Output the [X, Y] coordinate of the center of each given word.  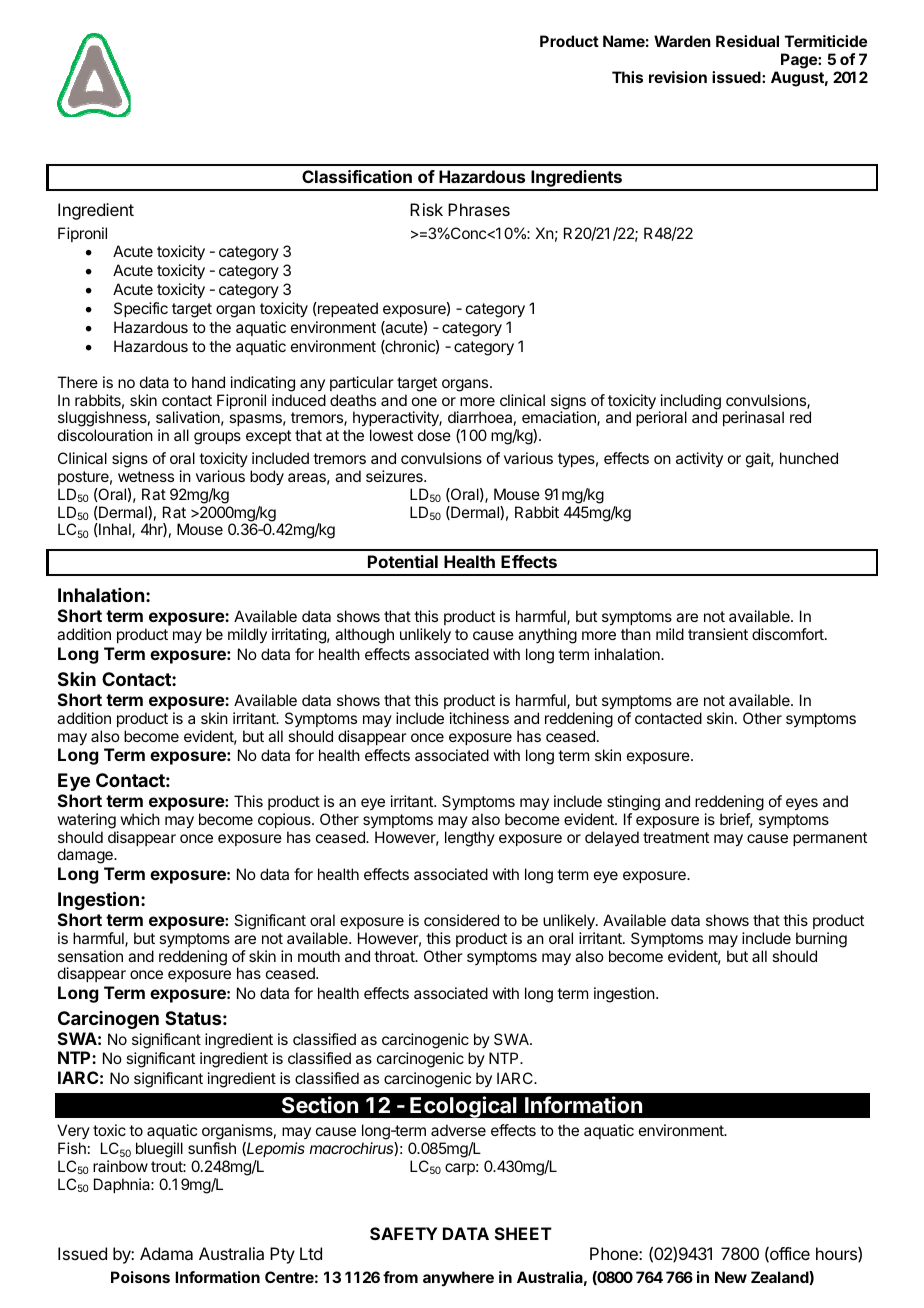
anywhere [458, 1278]
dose [434, 435]
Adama [166, 1253]
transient [718, 634]
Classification [357, 176]
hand [208, 382]
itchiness [479, 718]
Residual [747, 41]
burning [821, 940]
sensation [90, 956]
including [690, 403]
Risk [426, 209]
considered [461, 920]
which [140, 819]
